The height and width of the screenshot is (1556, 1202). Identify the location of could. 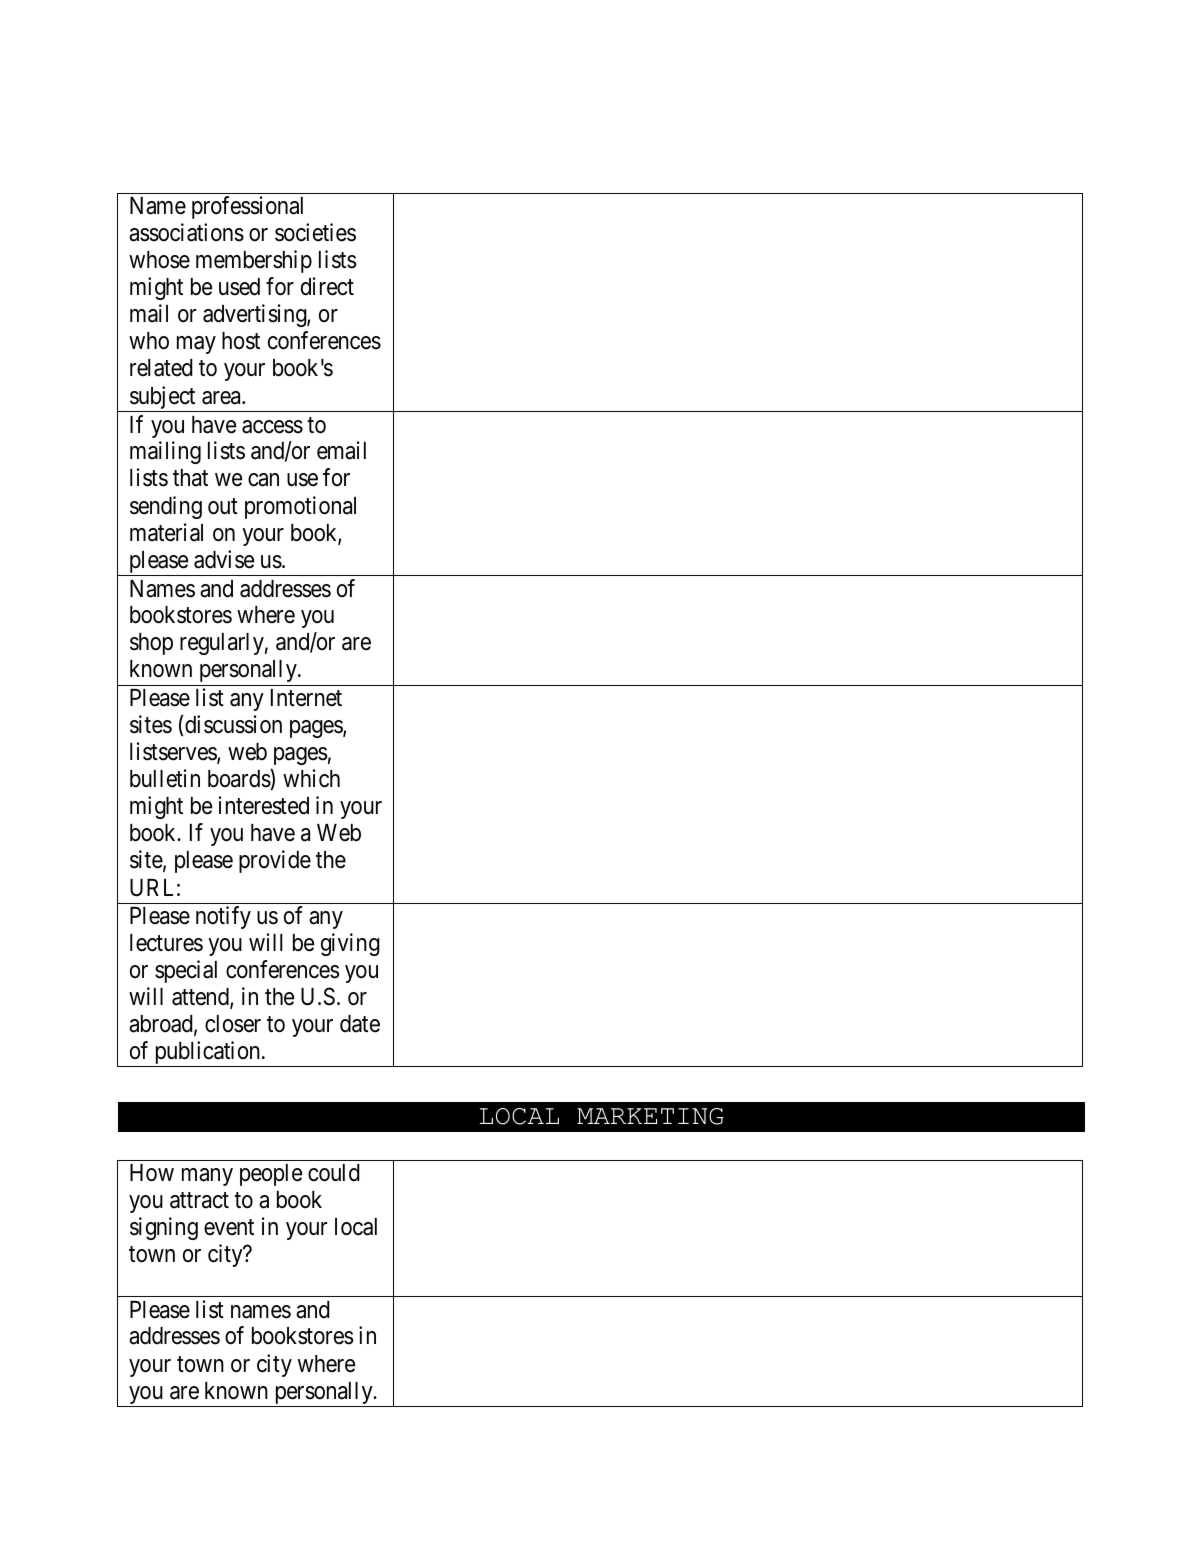
(334, 1173).
